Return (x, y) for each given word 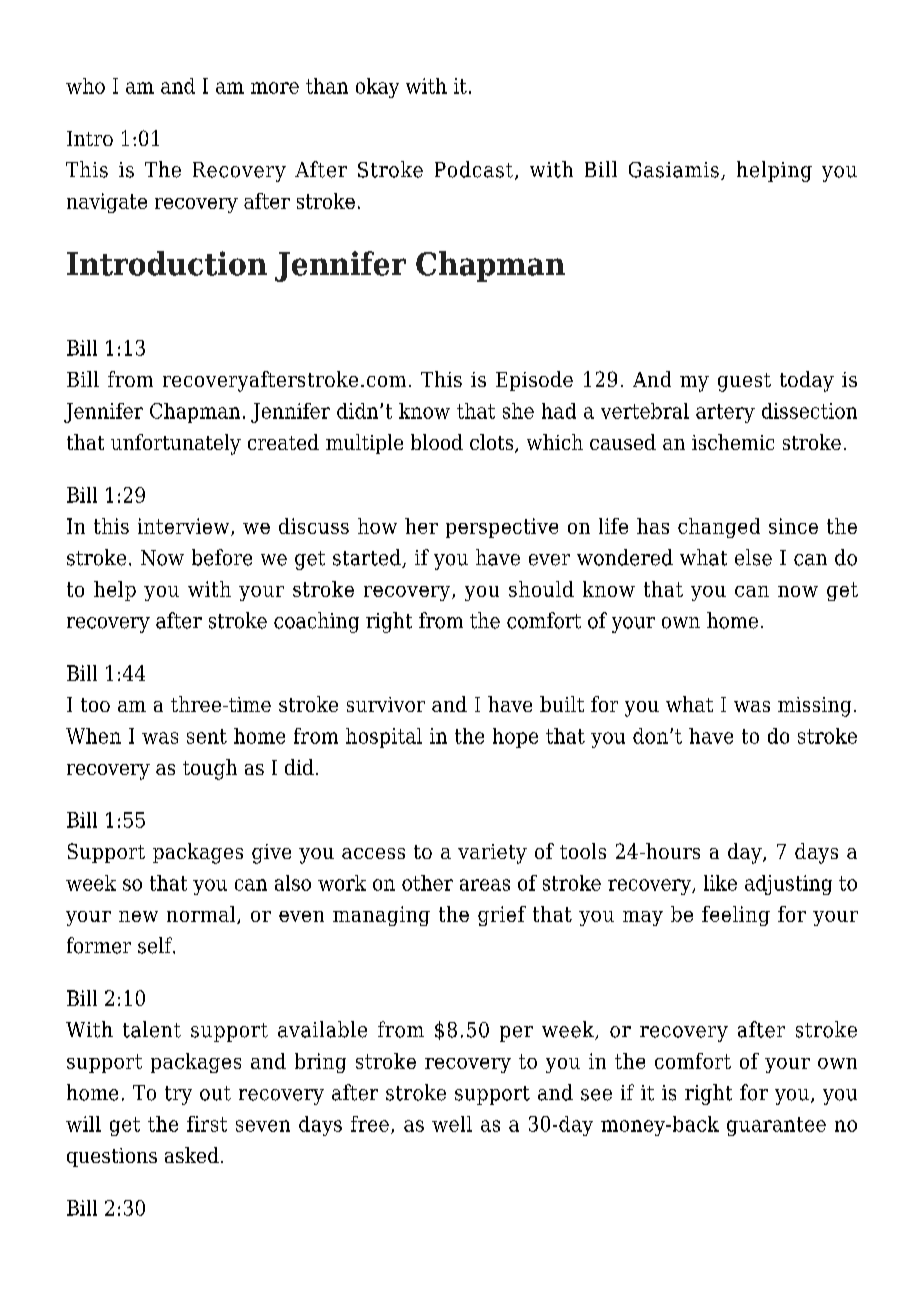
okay (377, 88)
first (207, 1124)
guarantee (776, 1126)
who (85, 86)
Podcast (475, 170)
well (452, 1124)
